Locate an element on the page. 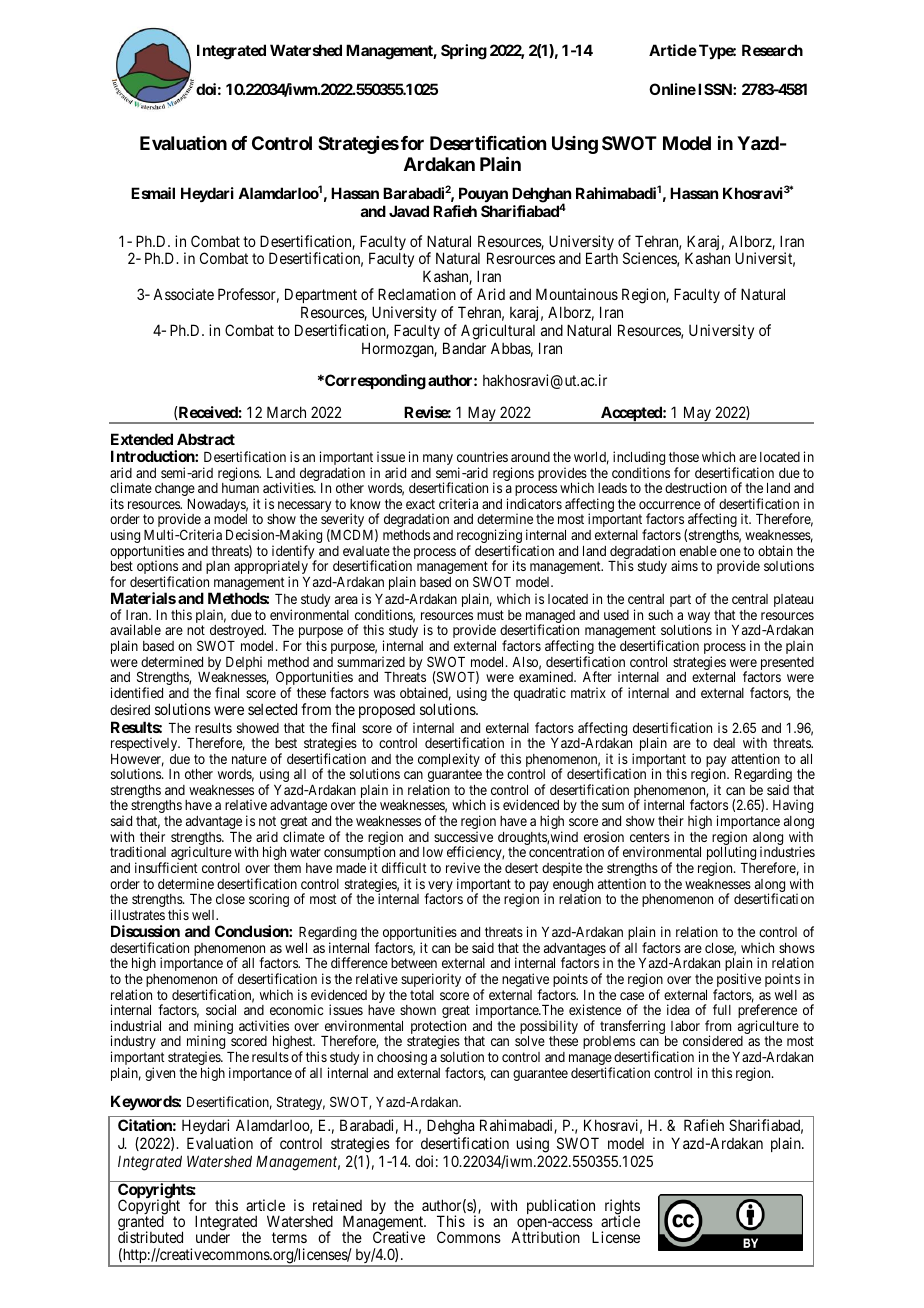  under is located at coordinates (213, 1237).
